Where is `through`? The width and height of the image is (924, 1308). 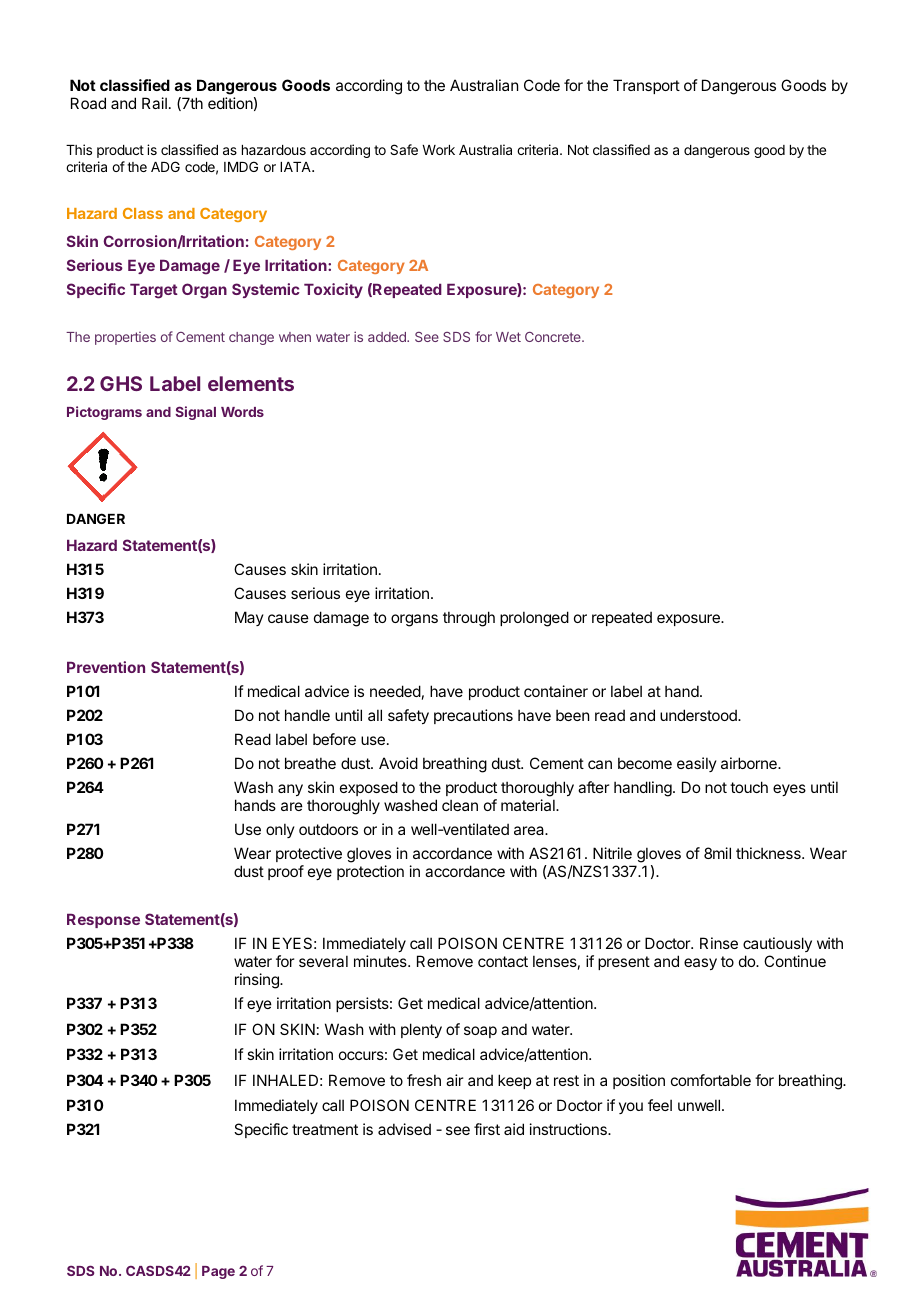 through is located at coordinates (469, 619).
